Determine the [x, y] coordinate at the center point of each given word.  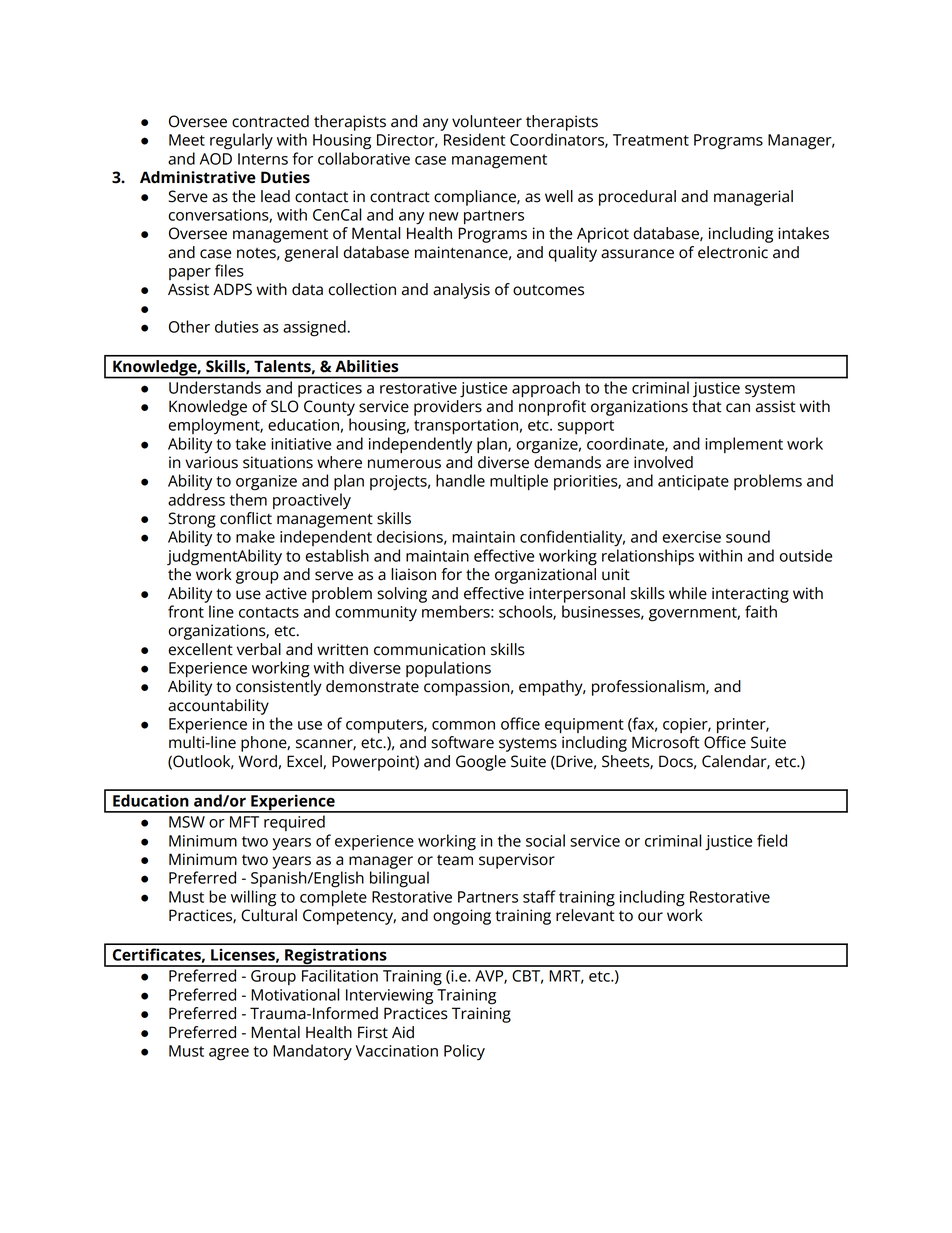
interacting [750, 595]
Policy [464, 1052]
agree [229, 1054]
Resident [474, 139]
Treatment [651, 140]
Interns [263, 159]
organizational [545, 576]
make [255, 536]
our [650, 917]
